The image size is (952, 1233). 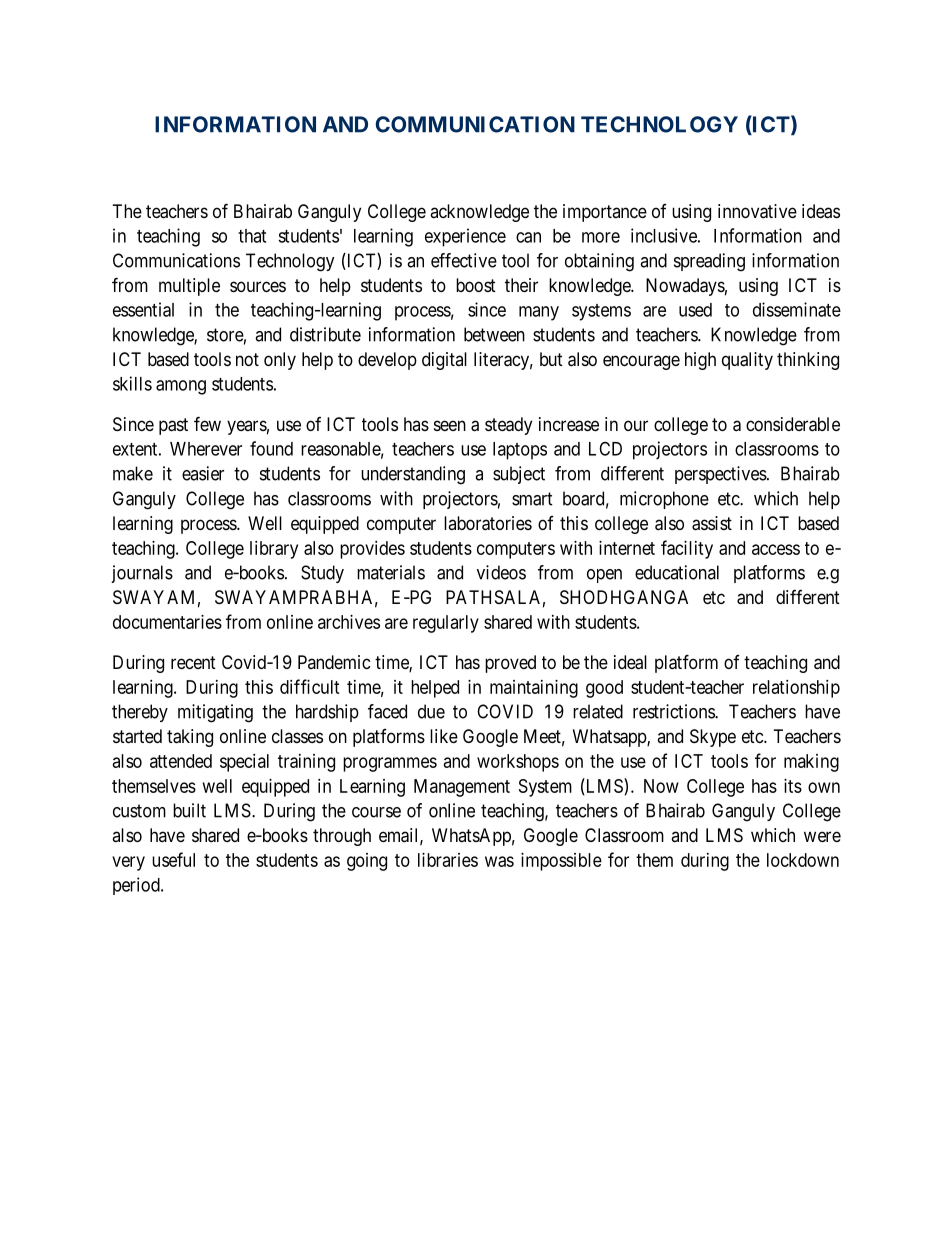 What do you see at coordinates (793, 424) in the document?
I see `considerable` at bounding box center [793, 424].
